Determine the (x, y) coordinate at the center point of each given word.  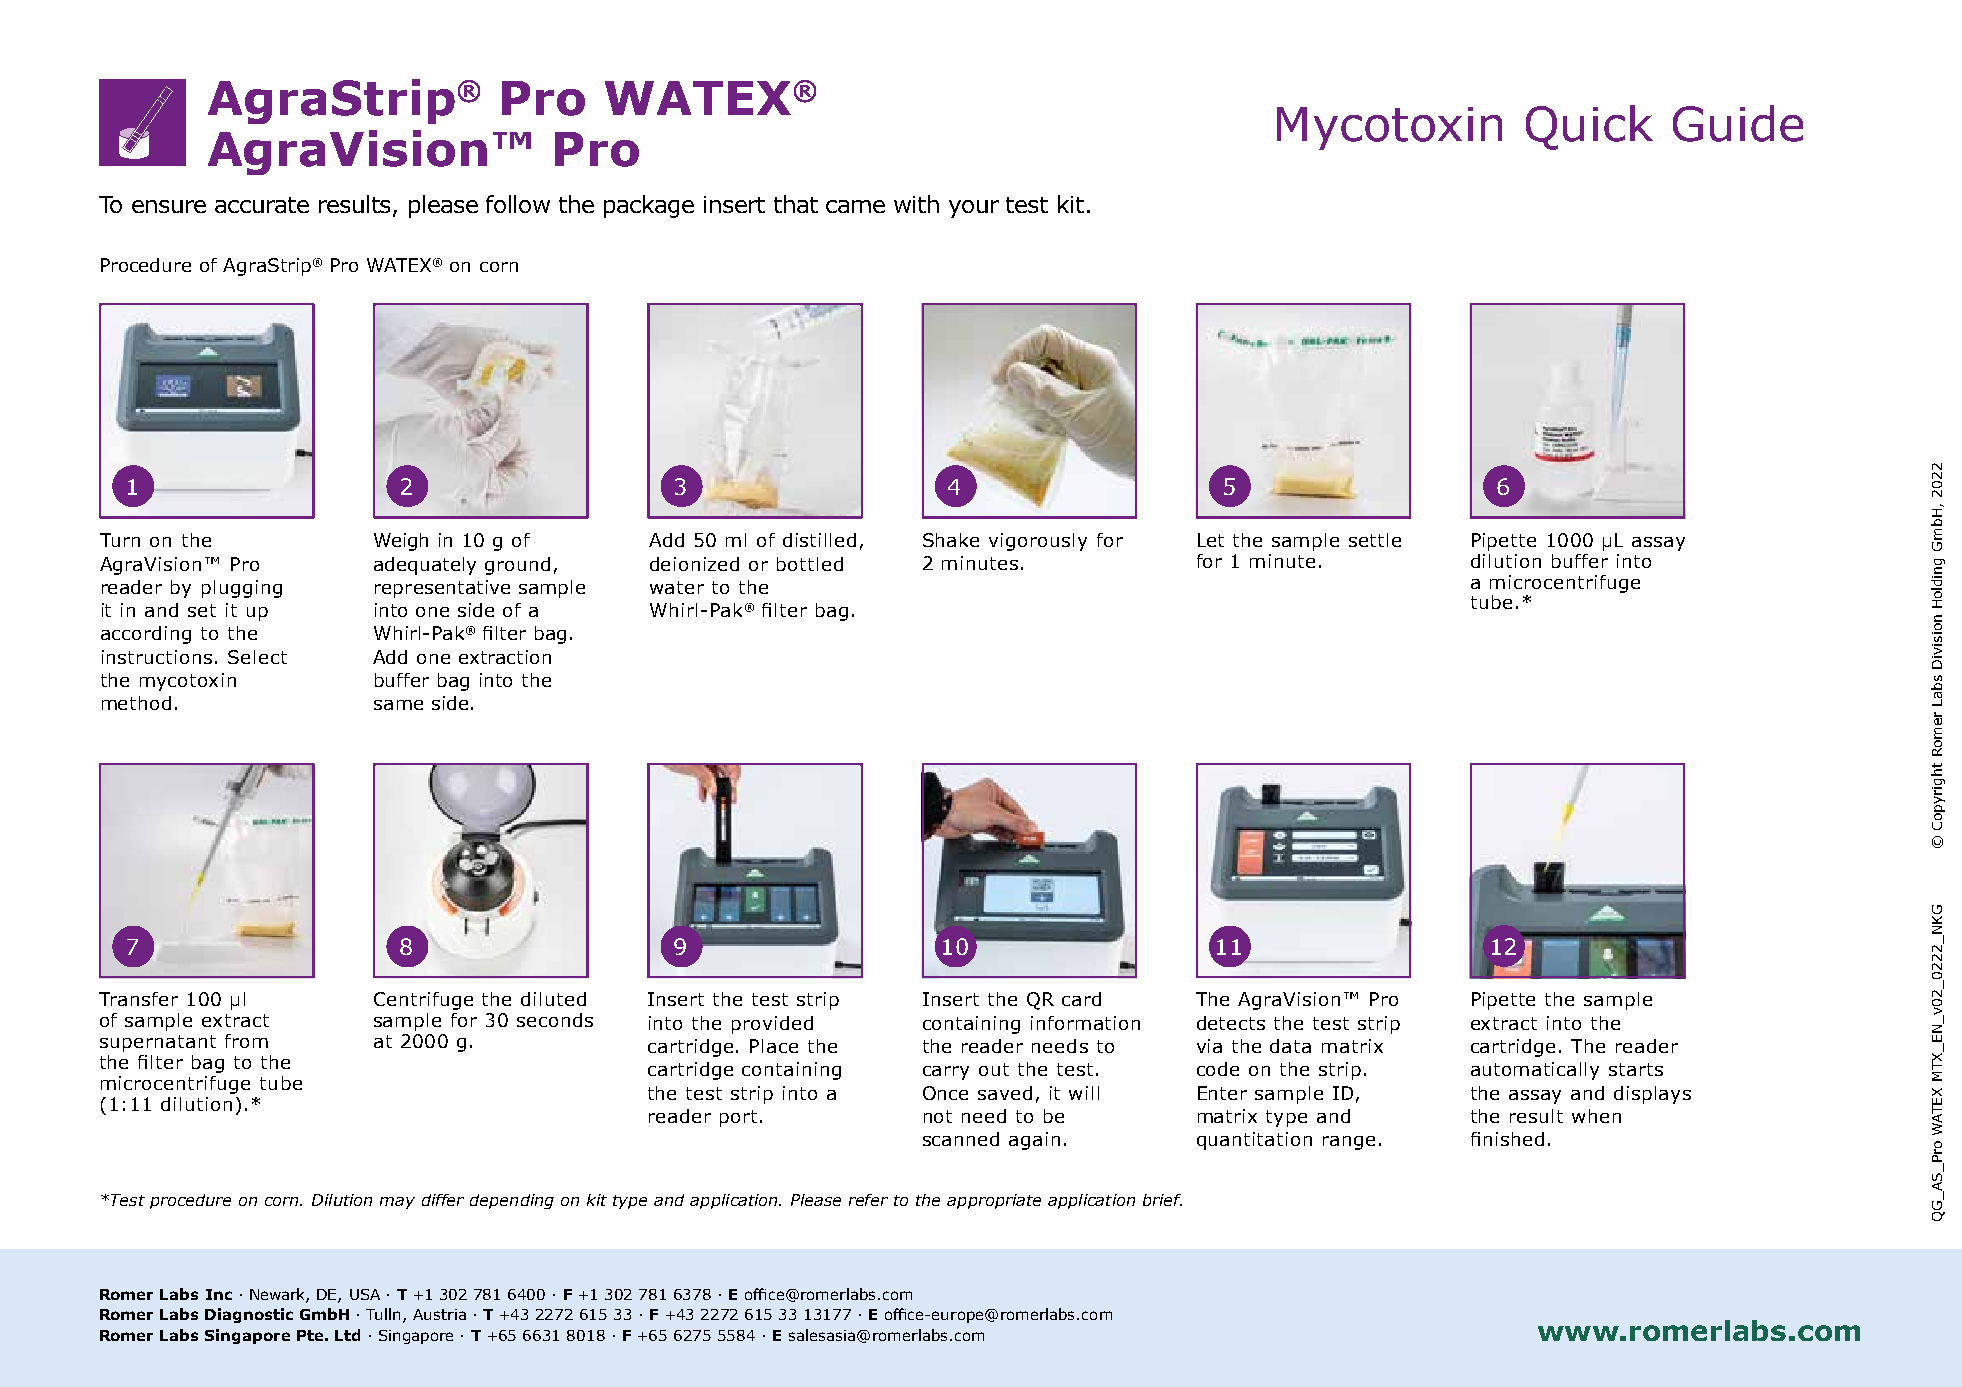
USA (365, 1294)
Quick (1589, 127)
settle (1375, 540)
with (916, 204)
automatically (1535, 1071)
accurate (262, 205)
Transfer (138, 999)
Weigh (401, 542)
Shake (951, 540)
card (1081, 999)
